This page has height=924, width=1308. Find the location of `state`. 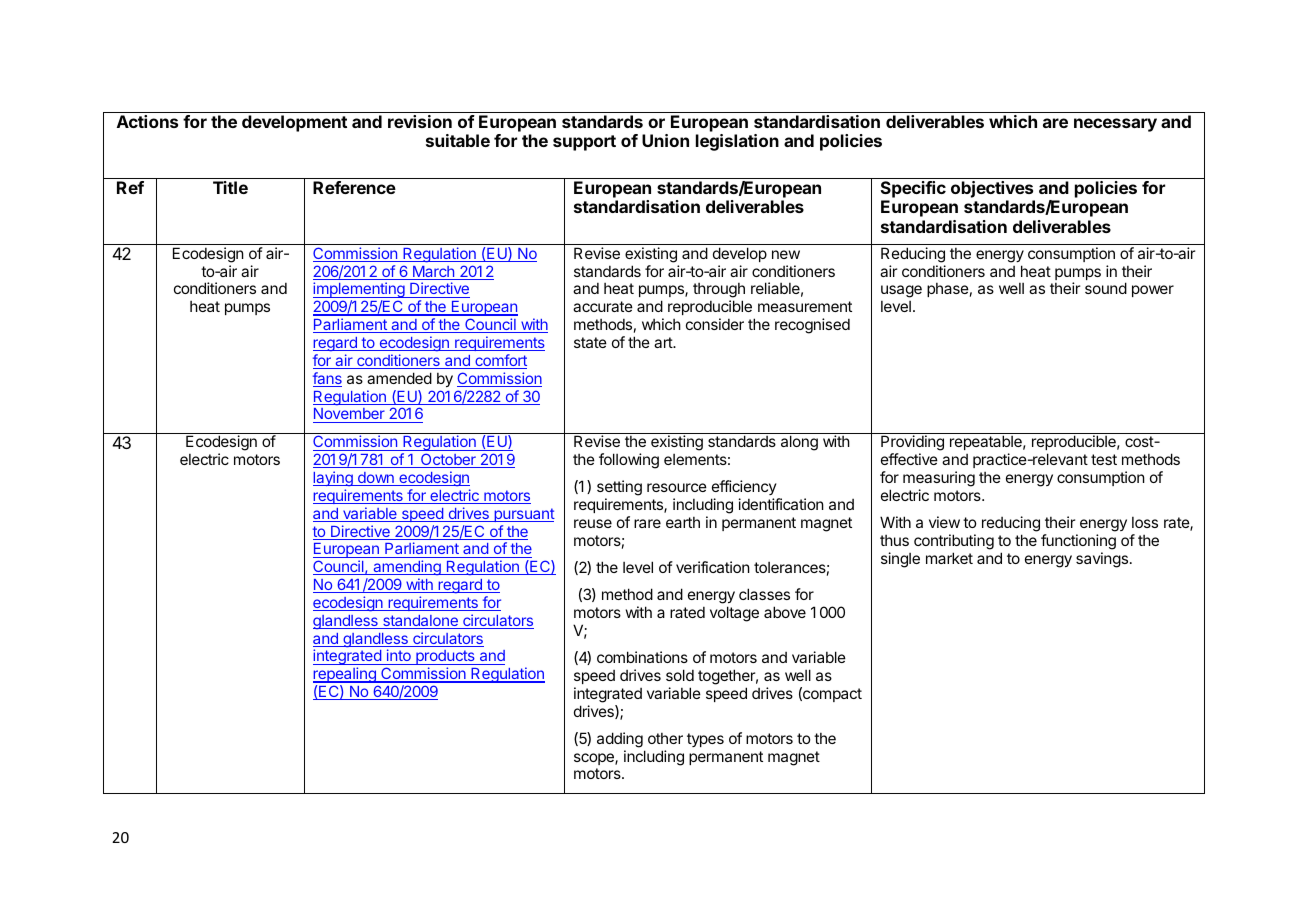

state is located at coordinates (590, 342).
